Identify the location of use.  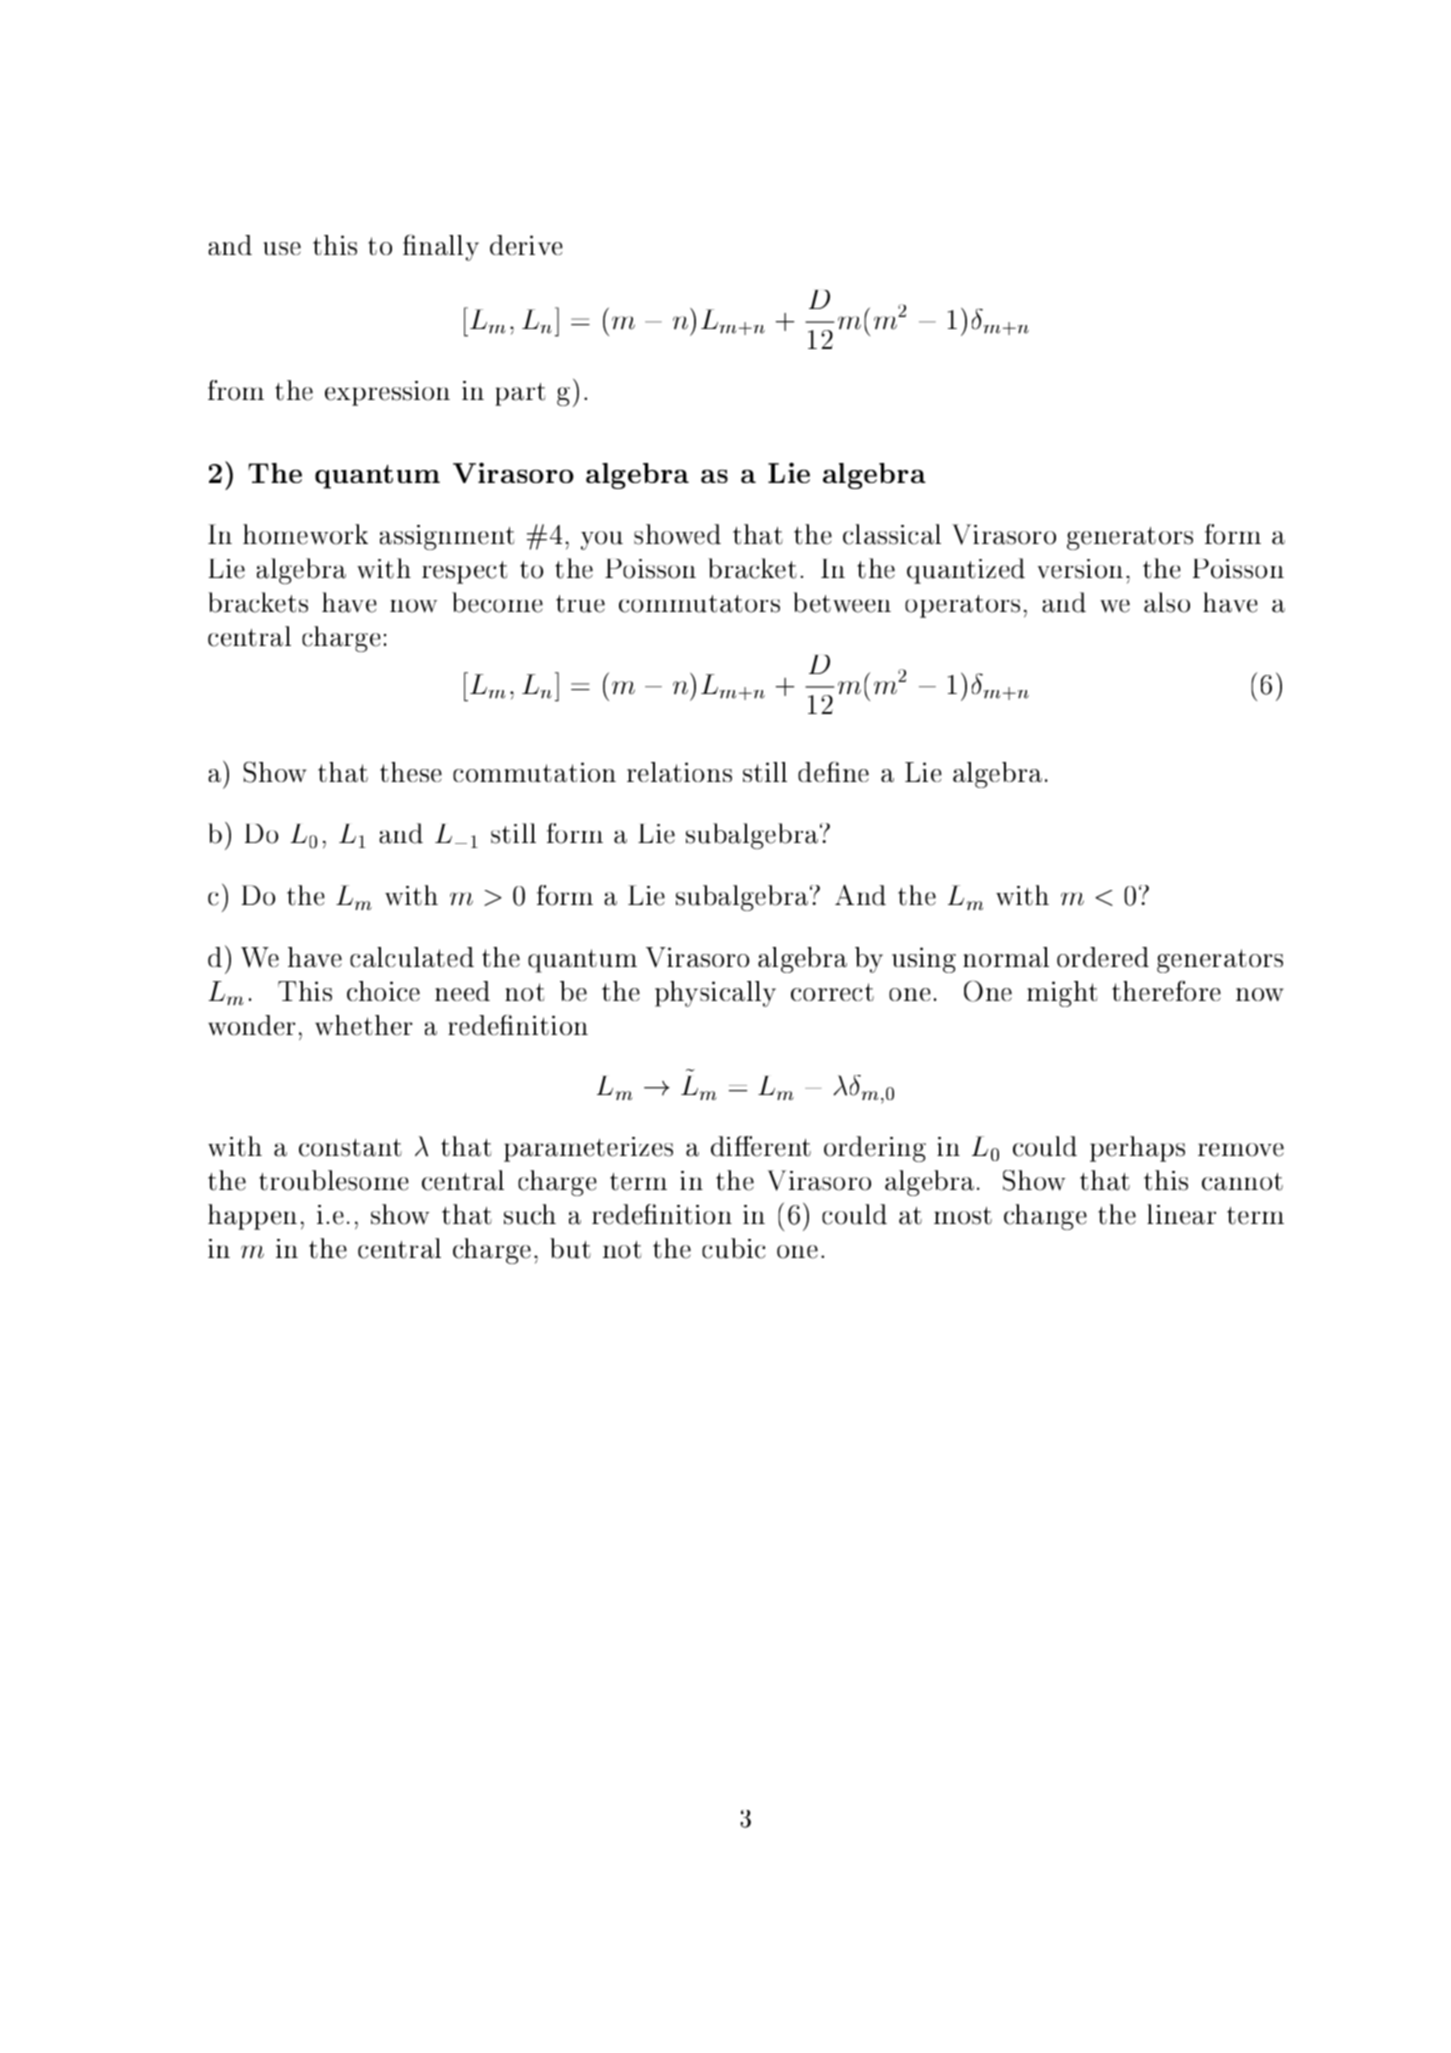
(282, 248).
